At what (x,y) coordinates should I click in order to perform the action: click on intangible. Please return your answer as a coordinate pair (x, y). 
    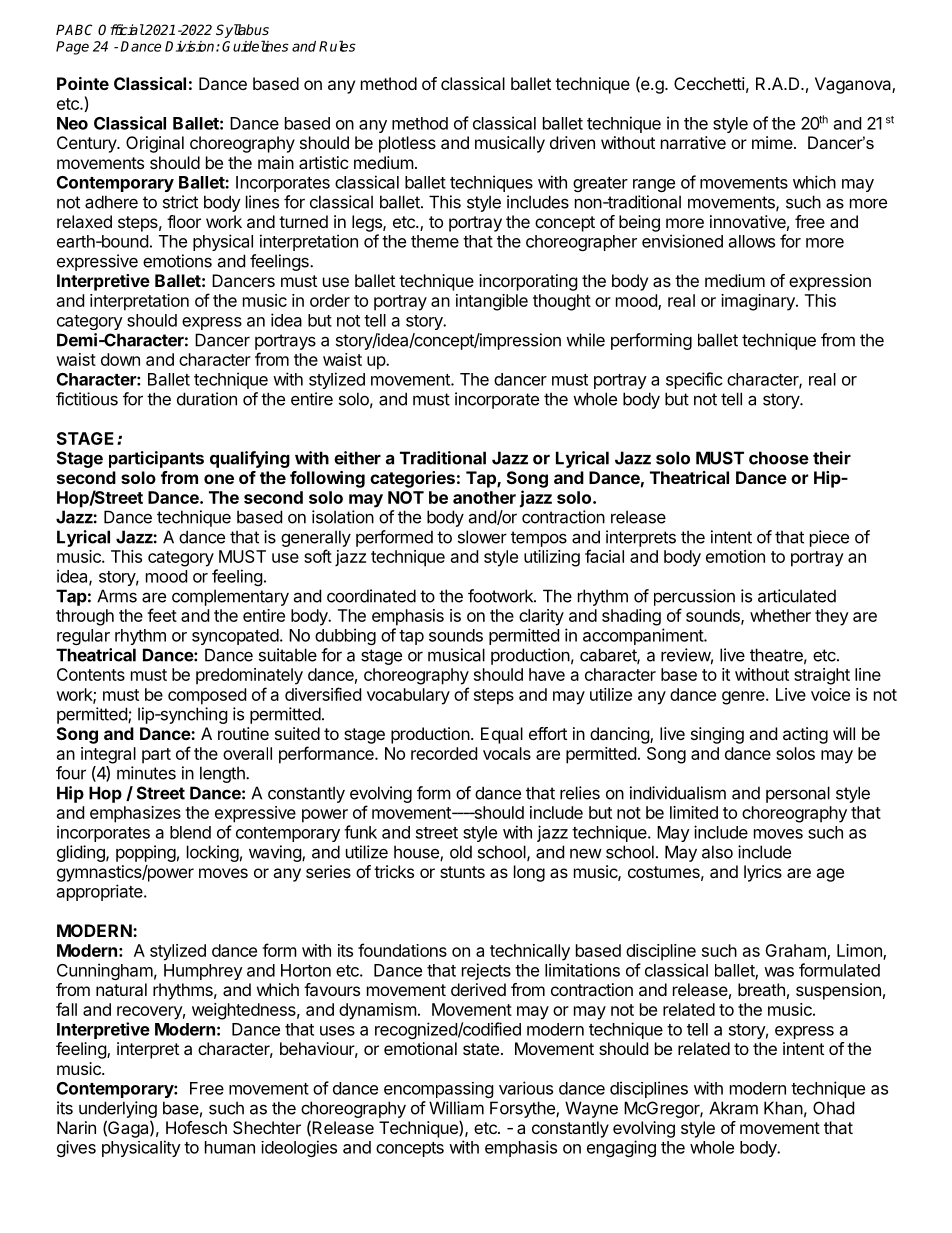
    Looking at the image, I should click on (492, 302).
